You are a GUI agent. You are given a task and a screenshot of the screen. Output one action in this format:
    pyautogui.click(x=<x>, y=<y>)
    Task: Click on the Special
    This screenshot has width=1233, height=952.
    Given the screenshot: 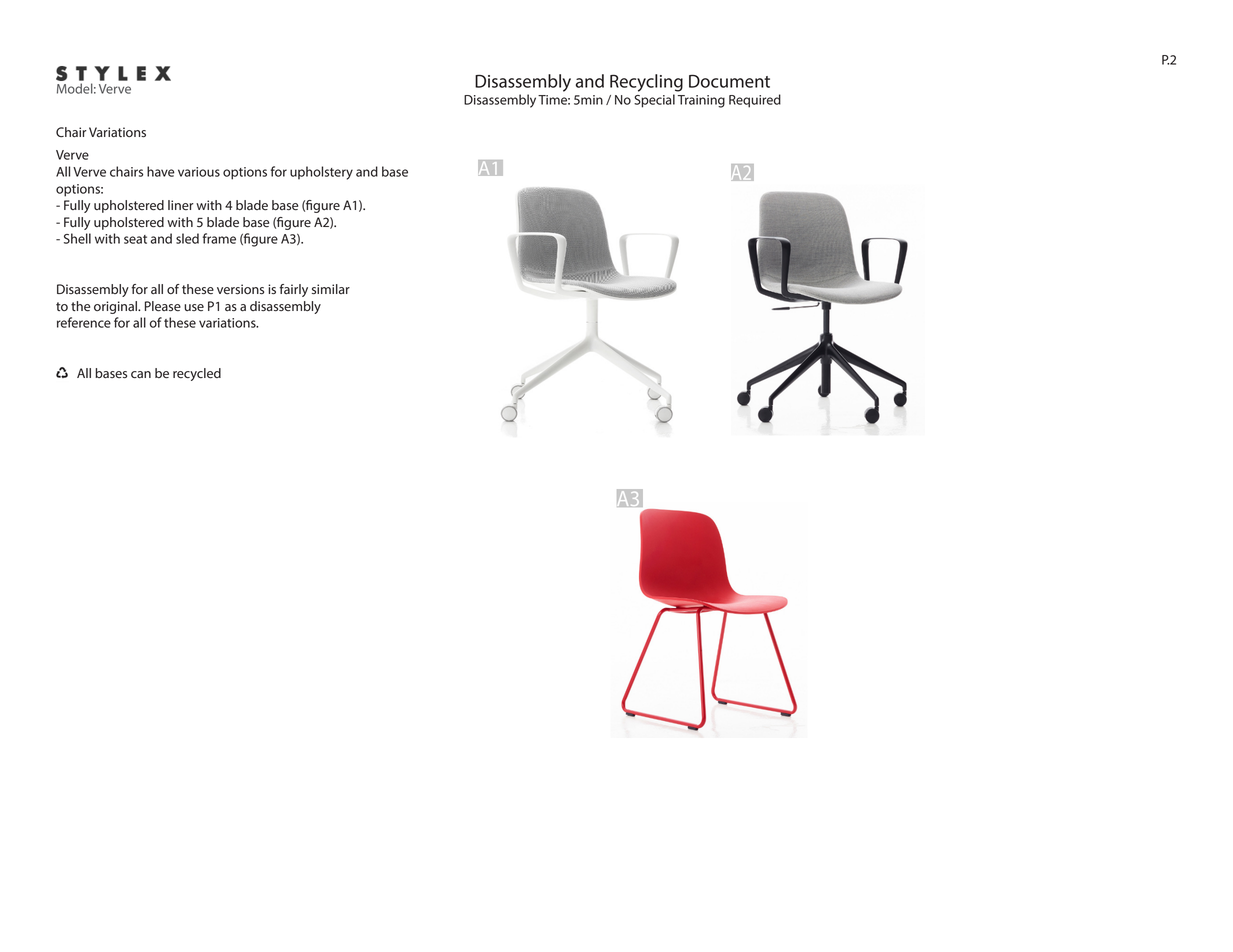 What is the action you would take?
    pyautogui.click(x=654, y=101)
